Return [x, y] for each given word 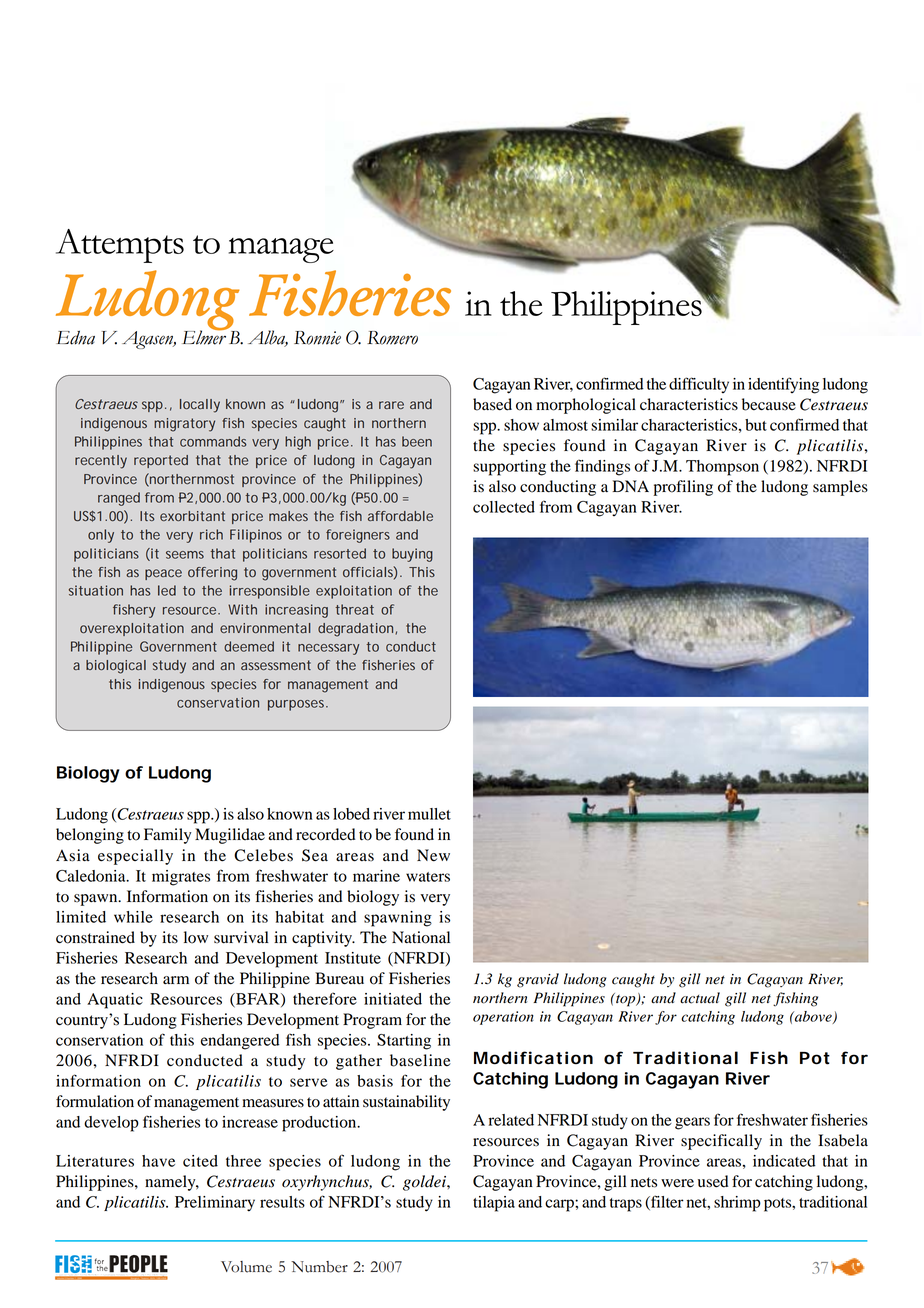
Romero [392, 338]
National [421, 937]
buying [412, 555]
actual [700, 998]
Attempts [120, 246]
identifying [783, 385]
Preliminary [215, 1204]
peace [163, 574]
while [133, 917]
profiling [683, 488]
